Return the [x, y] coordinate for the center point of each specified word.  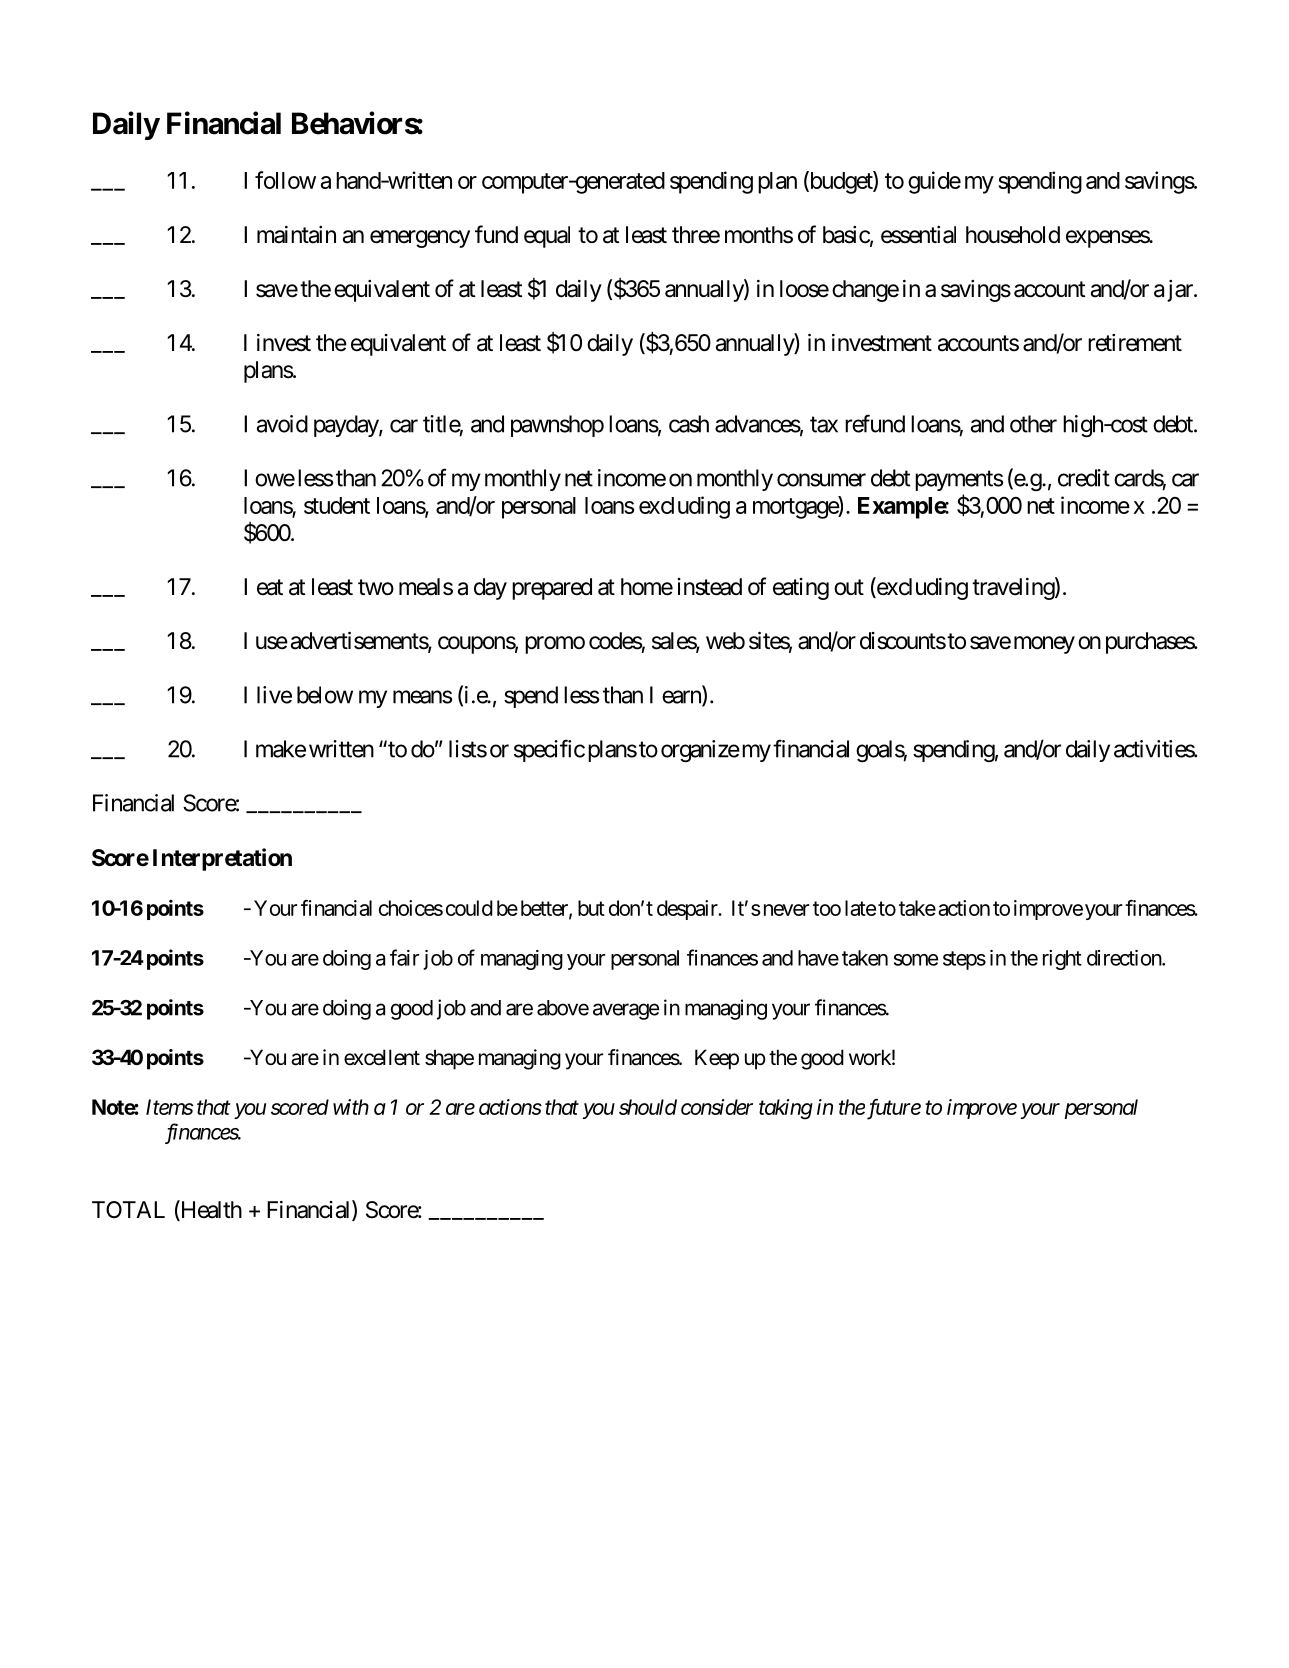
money [1044, 645]
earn [682, 698]
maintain [296, 235]
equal [547, 237]
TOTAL [128, 1209]
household [1013, 235]
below [325, 695]
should [648, 1107]
